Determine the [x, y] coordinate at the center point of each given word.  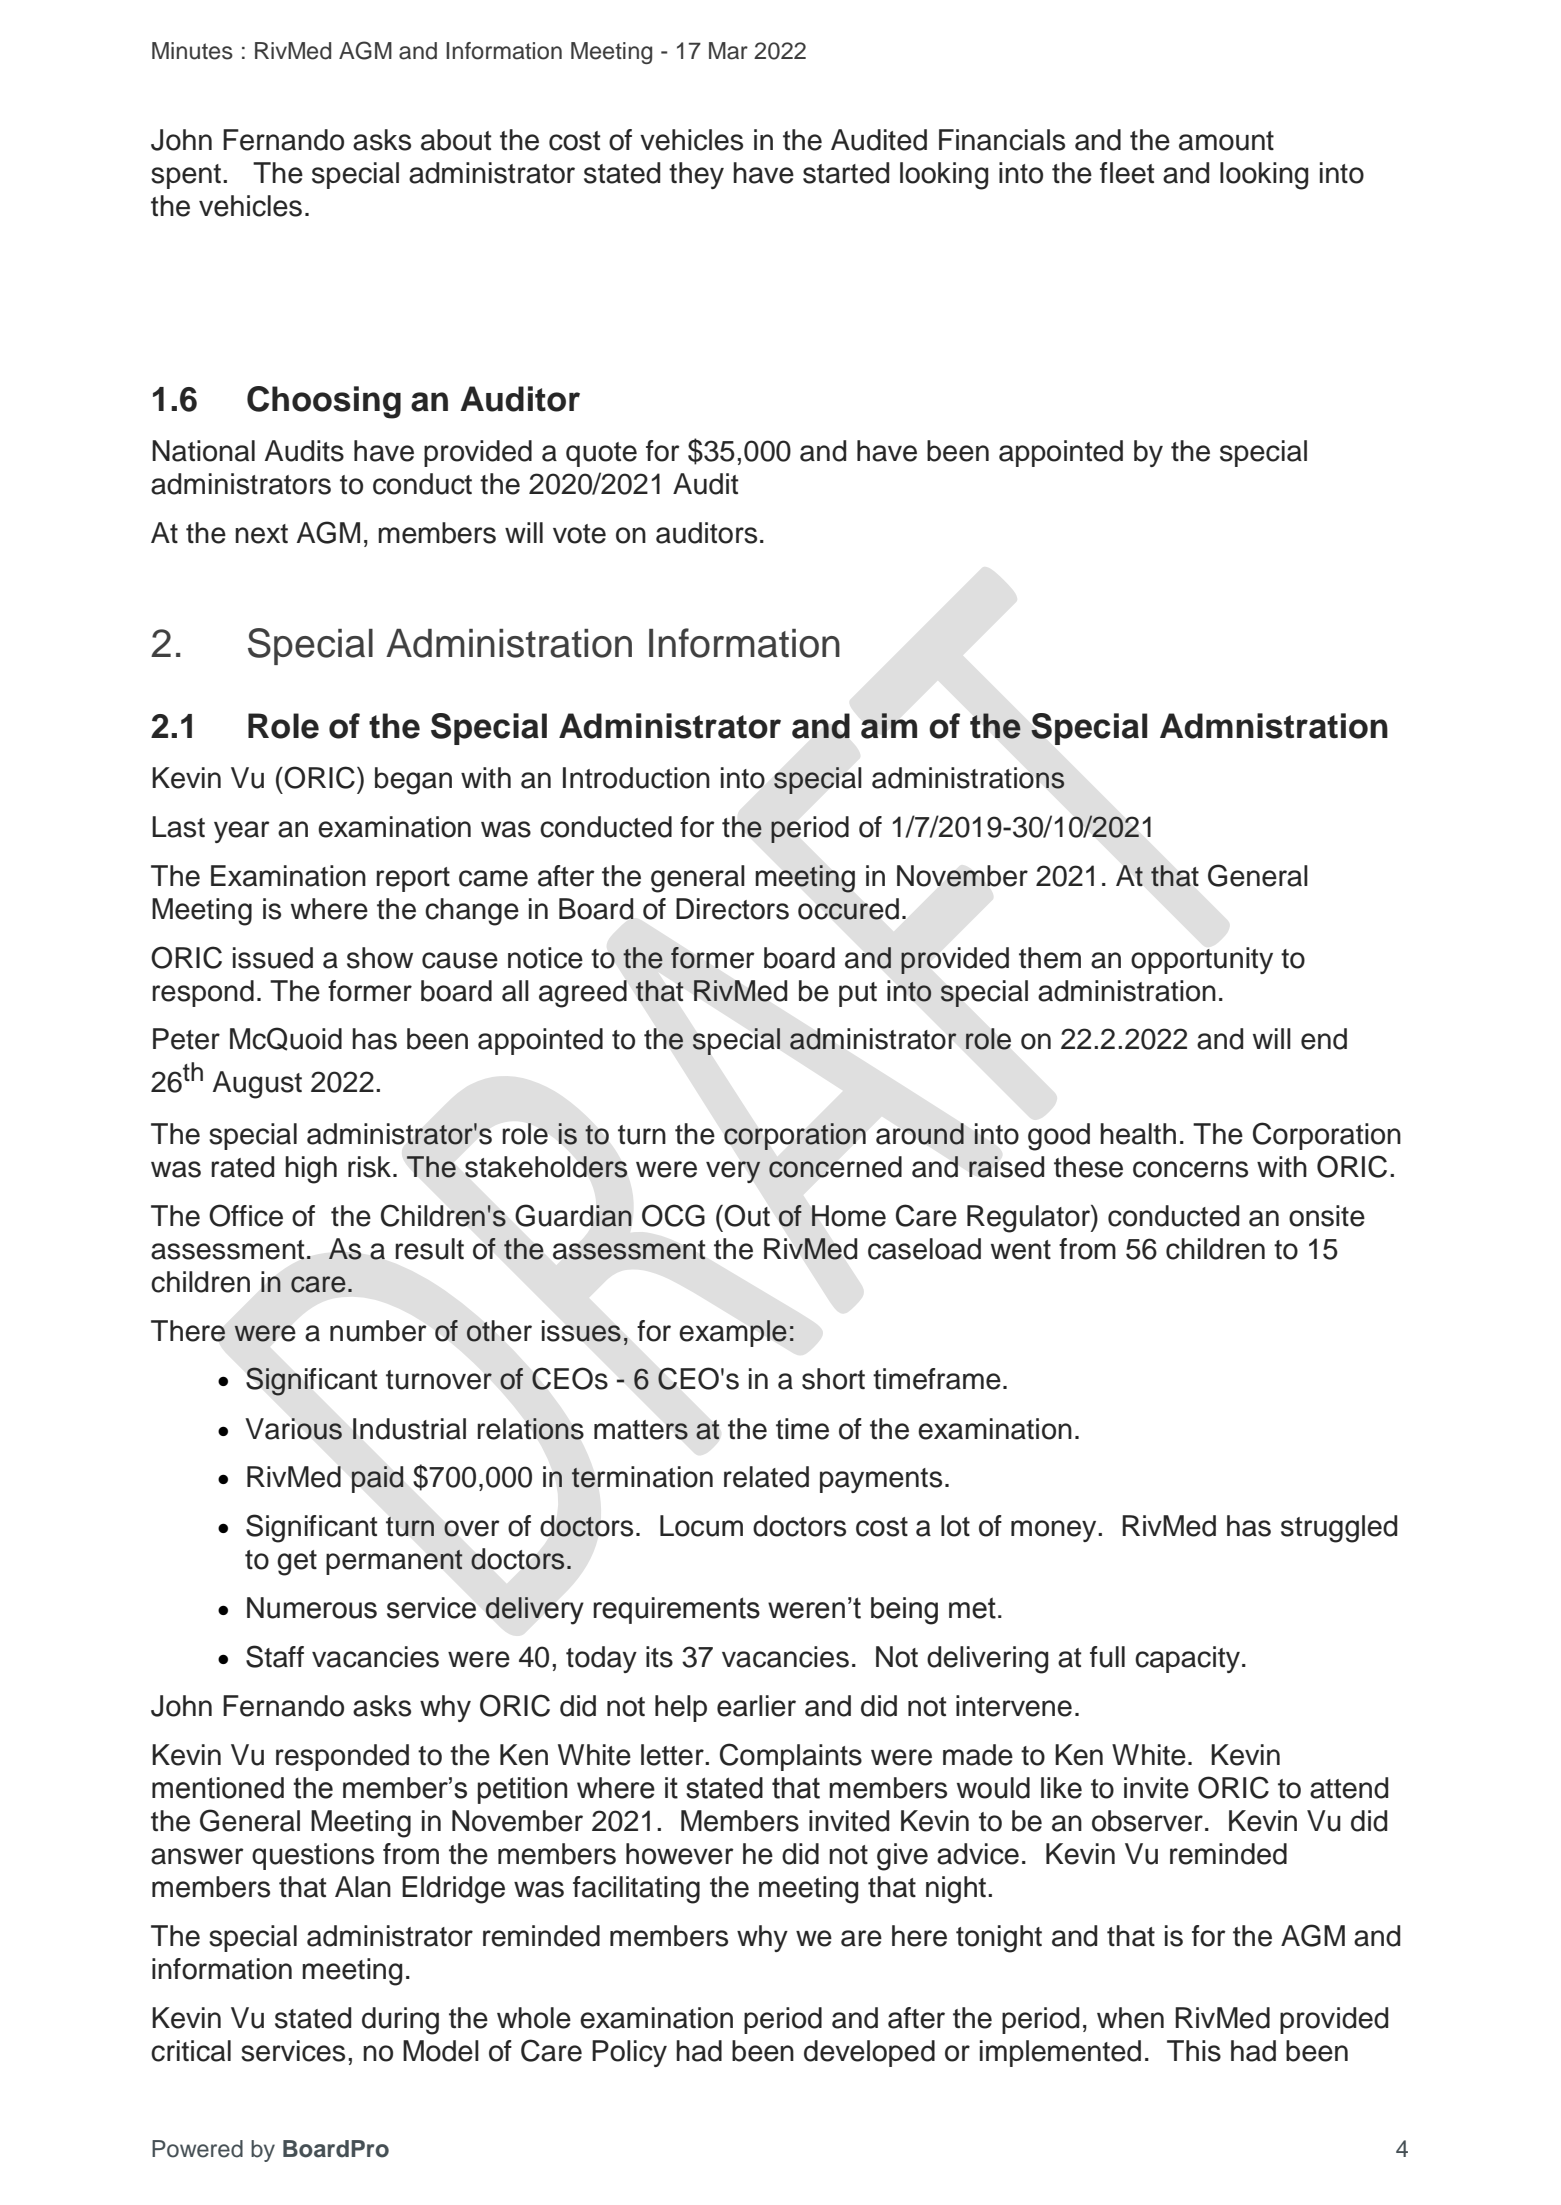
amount [1226, 141]
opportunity [1202, 960]
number [378, 1331]
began [413, 781]
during [400, 2021]
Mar [728, 51]
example [733, 1333]
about [456, 140]
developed [869, 2053]
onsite [1327, 1216]
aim [889, 726]
